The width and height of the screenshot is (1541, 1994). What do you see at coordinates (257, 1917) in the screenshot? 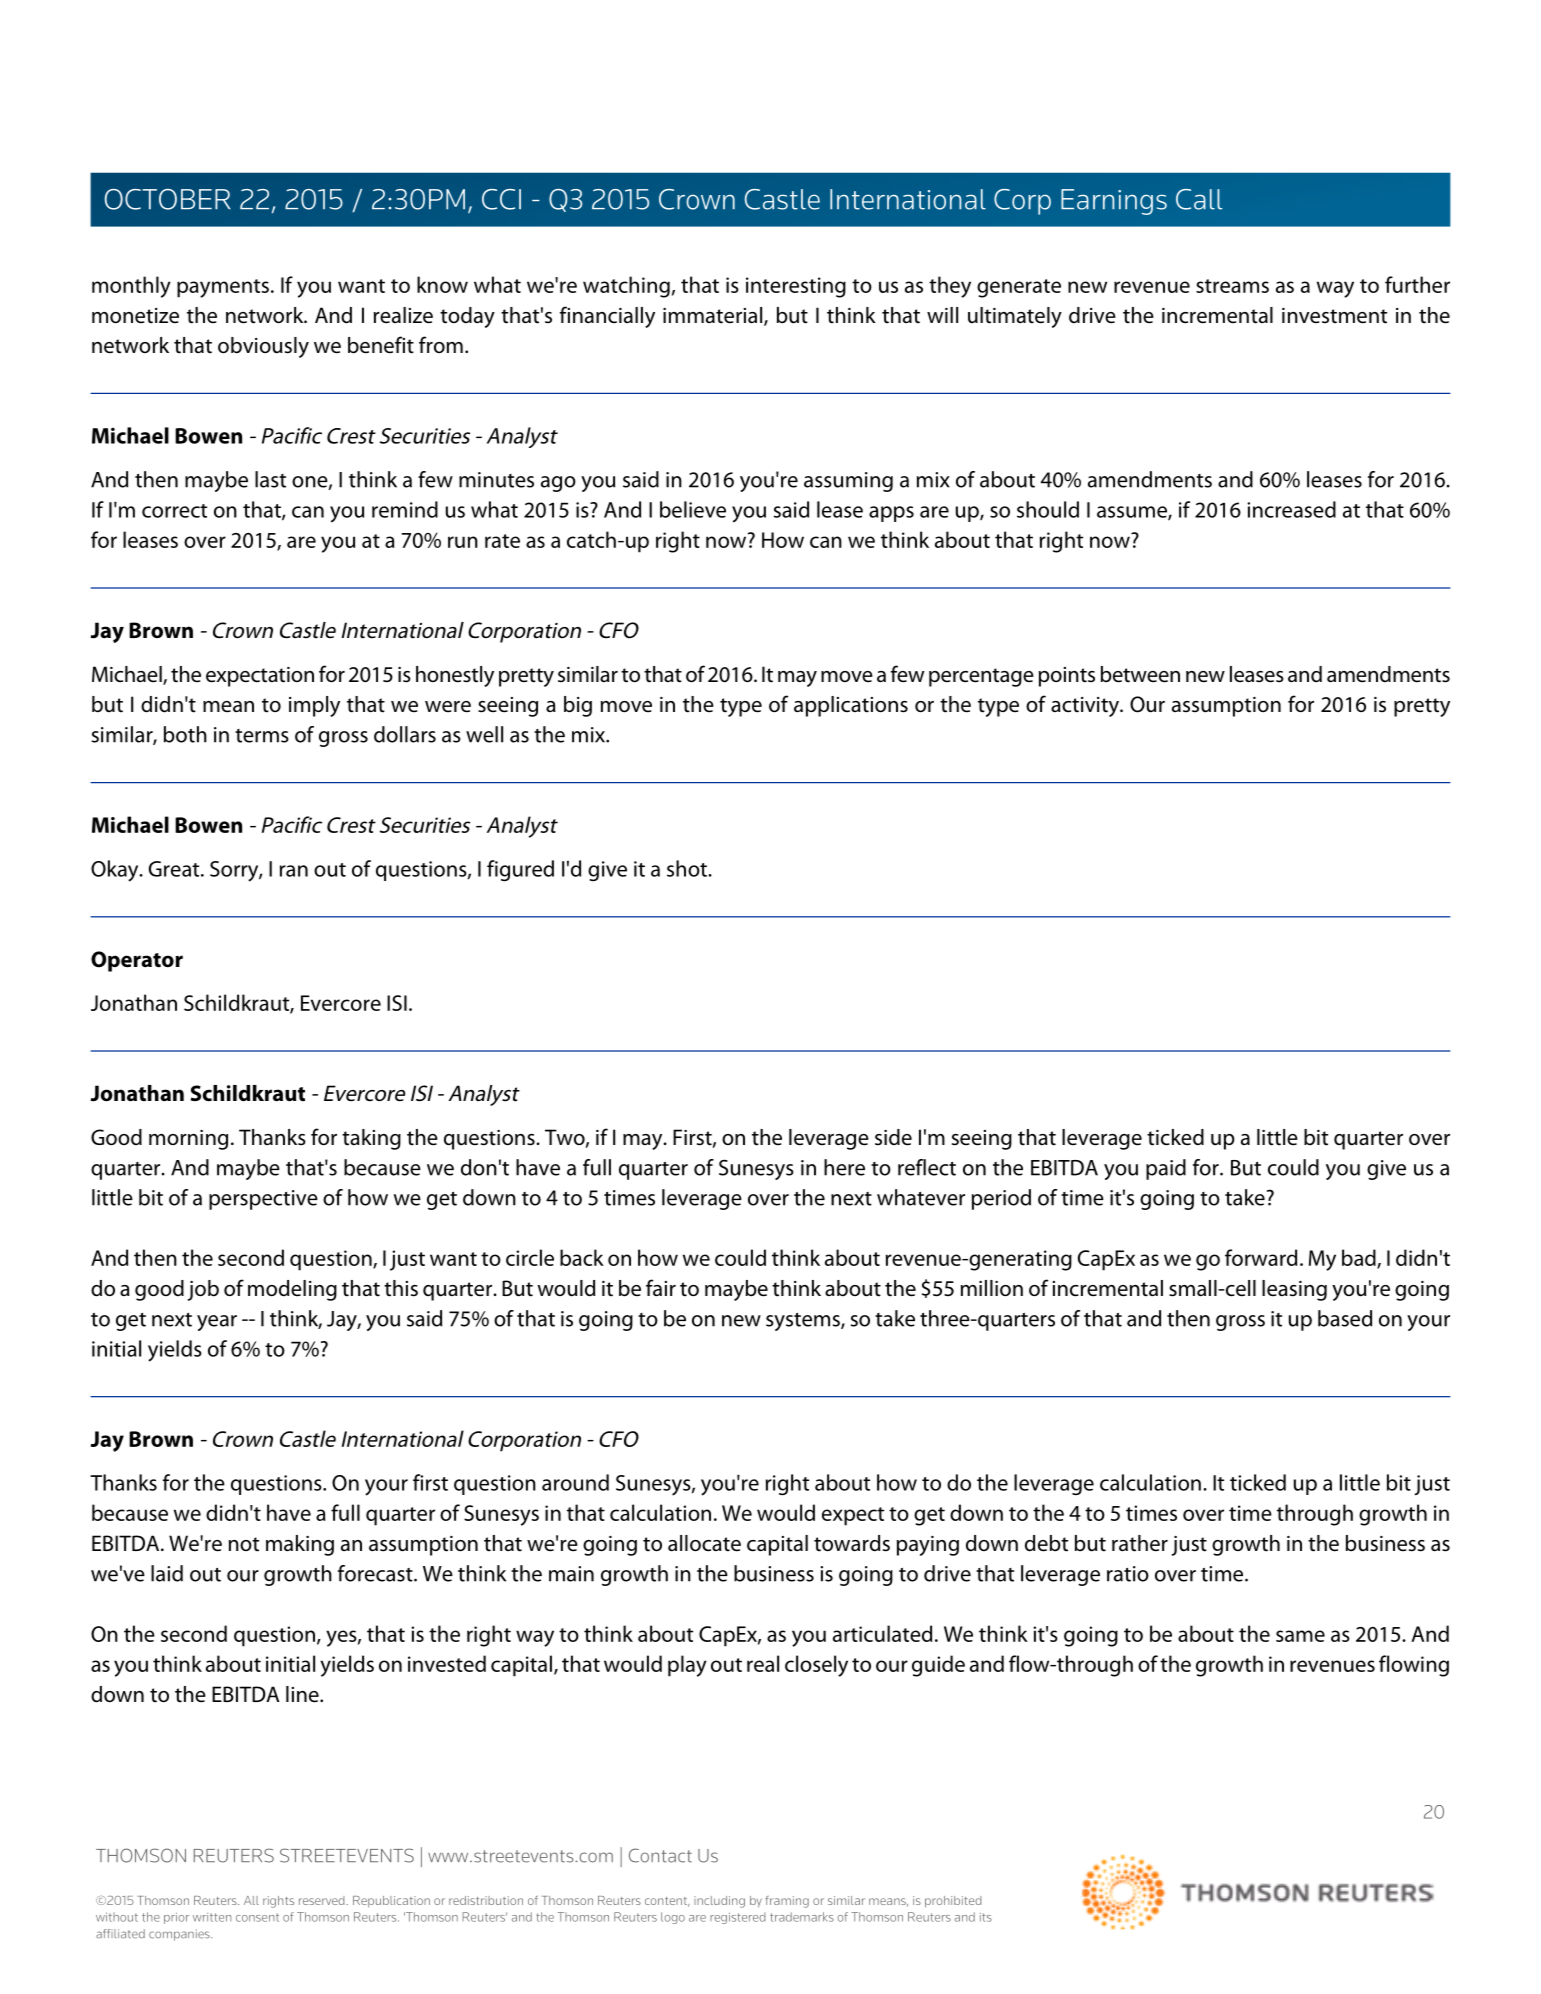
I see `consent` at bounding box center [257, 1917].
